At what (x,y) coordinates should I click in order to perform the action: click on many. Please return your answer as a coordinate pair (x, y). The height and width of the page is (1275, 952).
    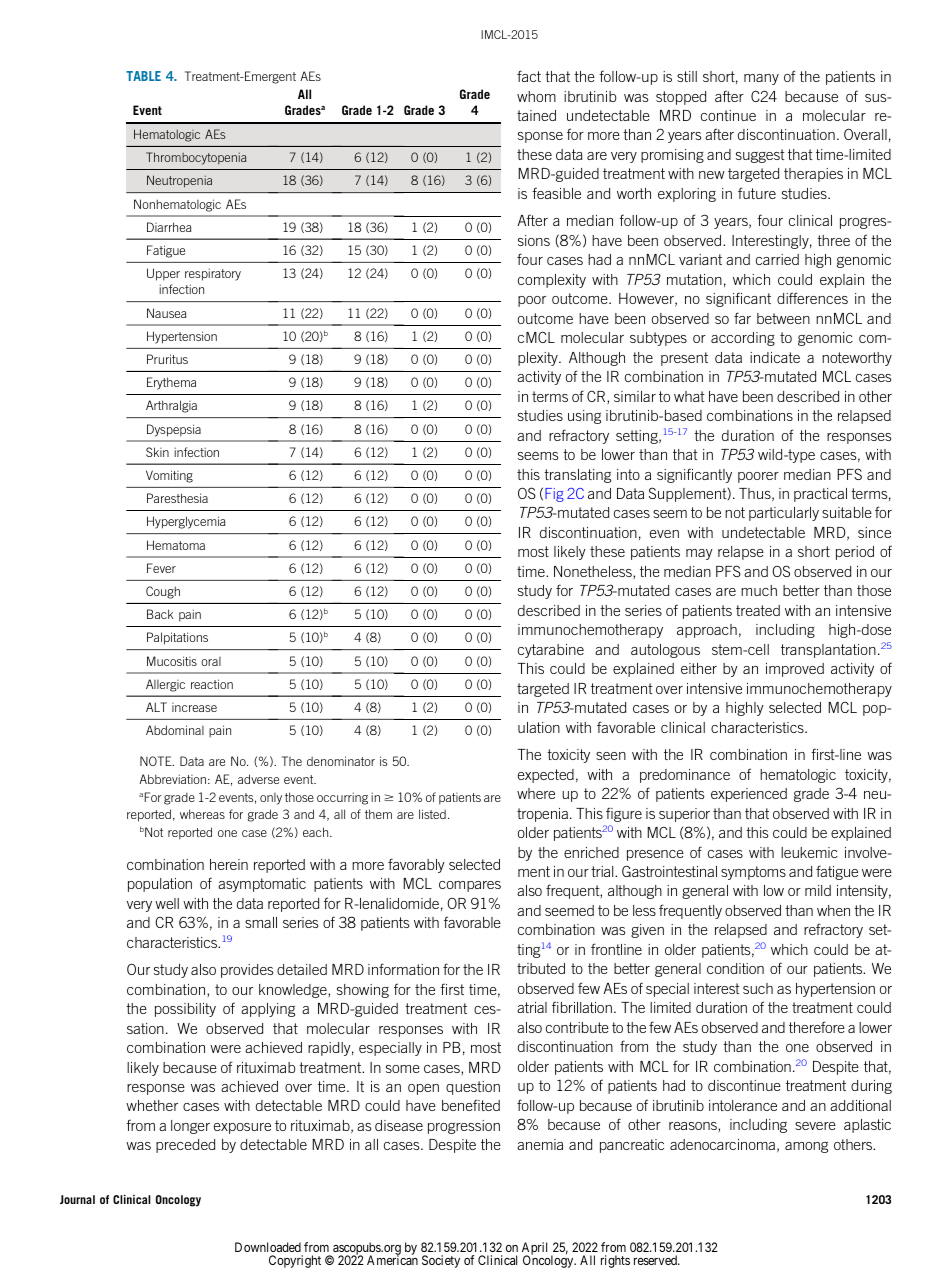
    Looking at the image, I should click on (761, 79).
